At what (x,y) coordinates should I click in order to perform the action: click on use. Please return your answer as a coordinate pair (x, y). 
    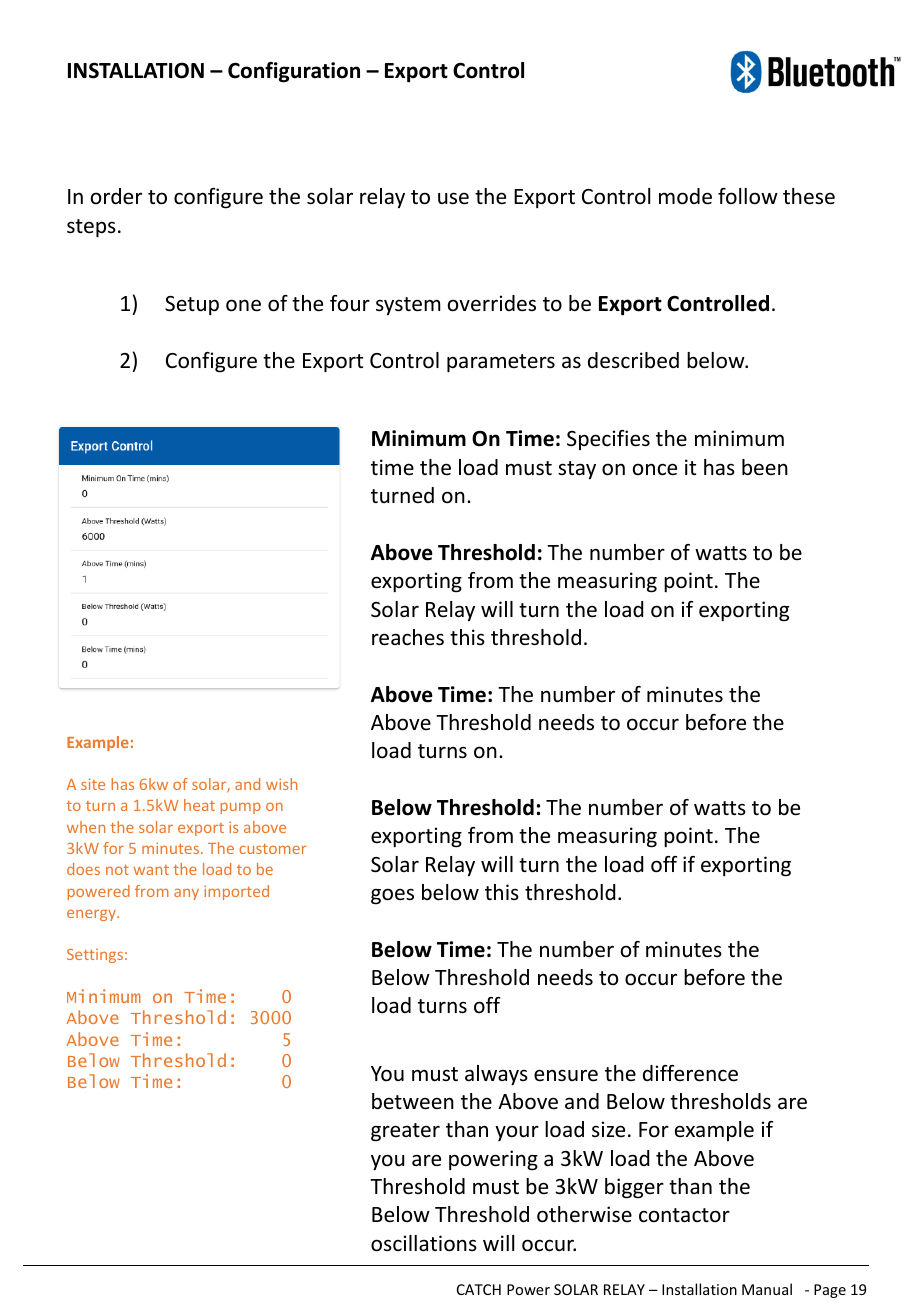
    Looking at the image, I should click on (453, 198).
